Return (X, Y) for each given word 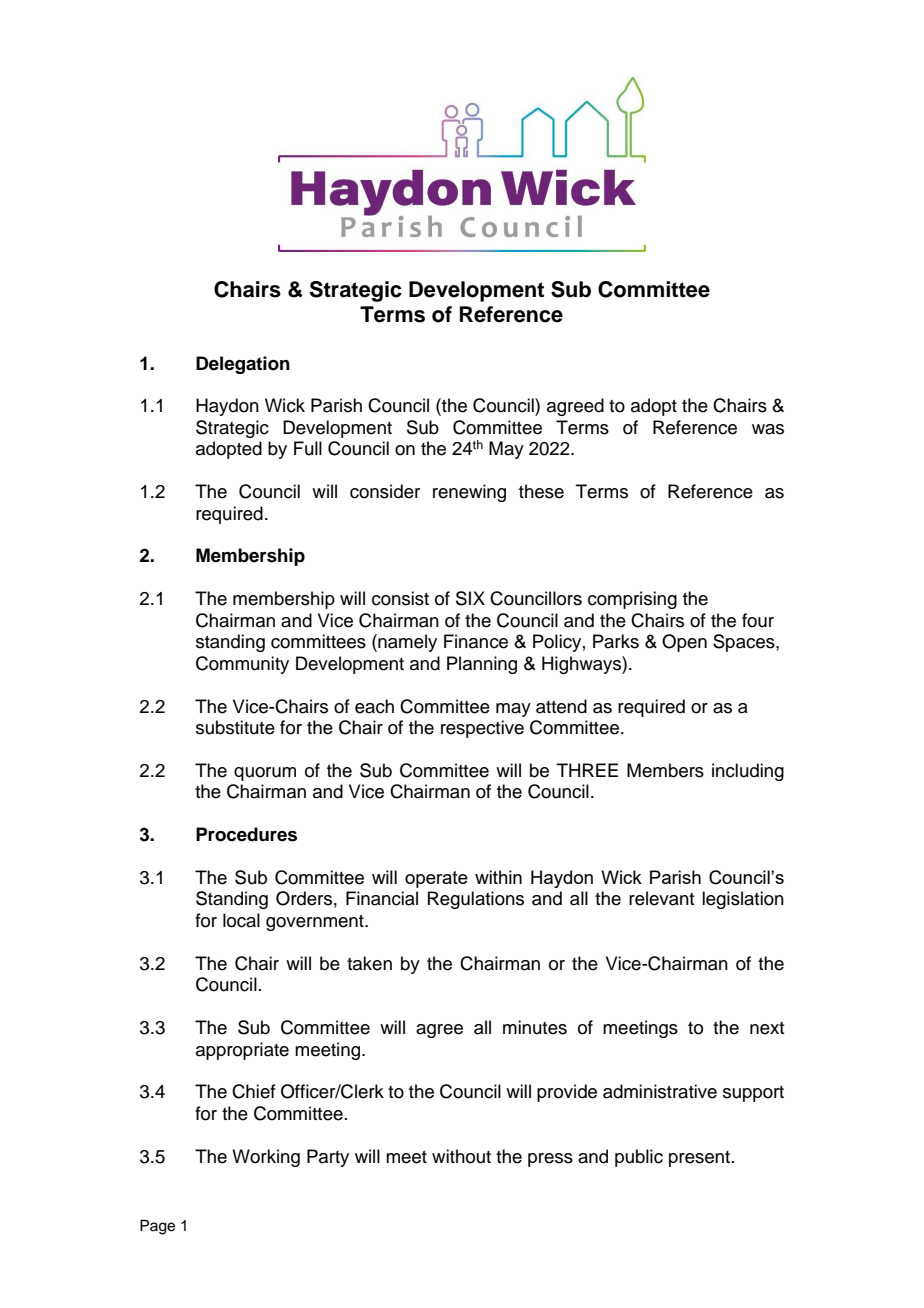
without (461, 1156)
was (768, 429)
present (699, 1159)
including (748, 772)
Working (266, 1158)
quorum (265, 774)
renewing (469, 493)
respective (482, 729)
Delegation (243, 365)
